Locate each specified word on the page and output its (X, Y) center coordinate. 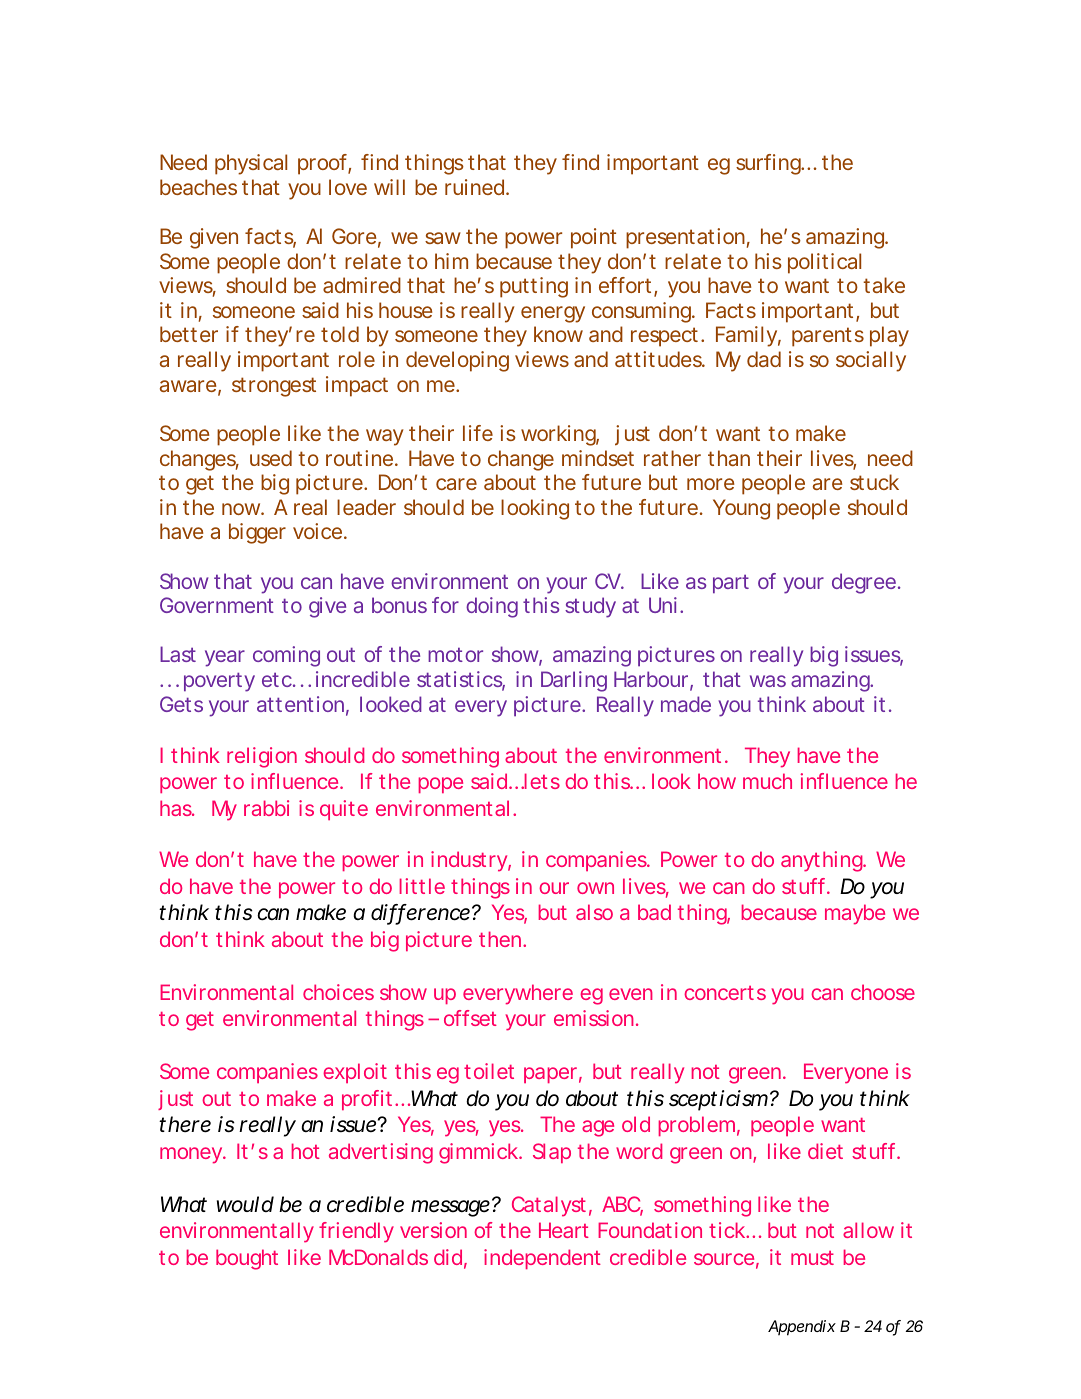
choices (338, 992)
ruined (474, 187)
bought (247, 1259)
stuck (874, 482)
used (271, 458)
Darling (574, 681)
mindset (598, 458)
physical (251, 164)
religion (262, 757)
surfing (769, 164)
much (767, 781)
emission (594, 1018)
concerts (725, 993)
